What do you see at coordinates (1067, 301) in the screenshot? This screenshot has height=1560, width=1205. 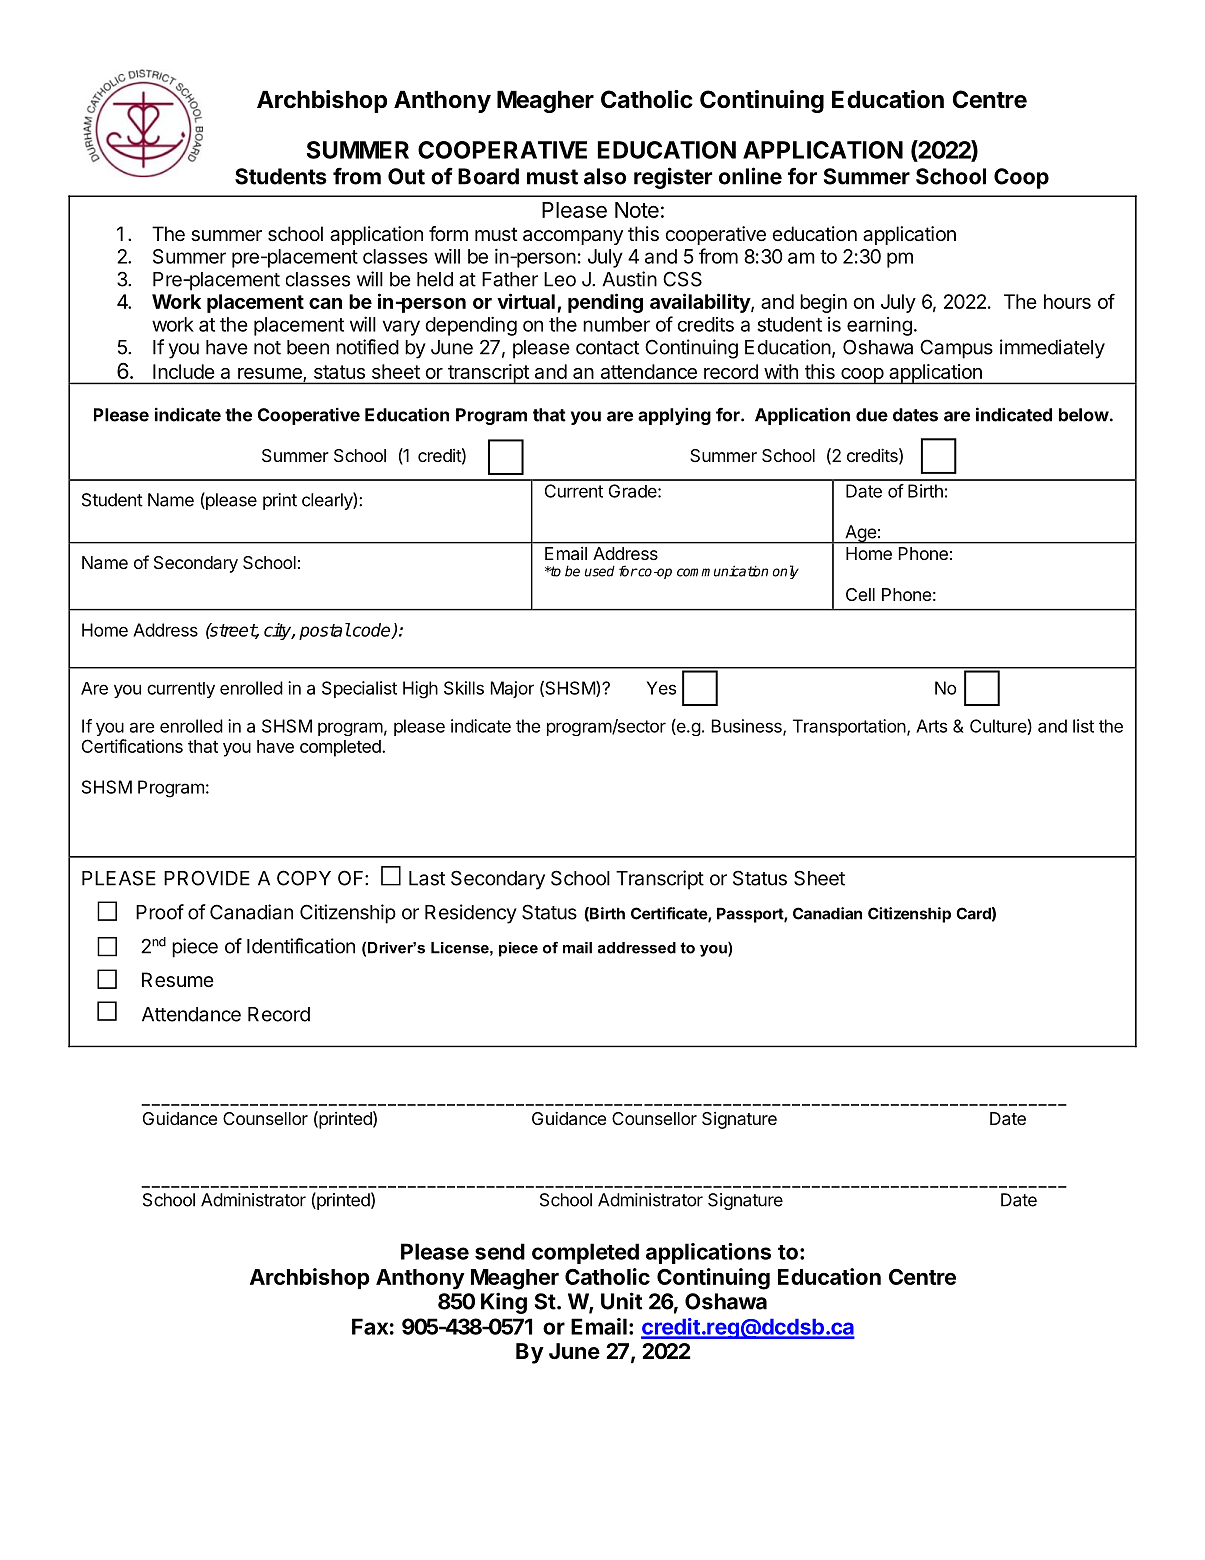 I see `hours` at bounding box center [1067, 301].
